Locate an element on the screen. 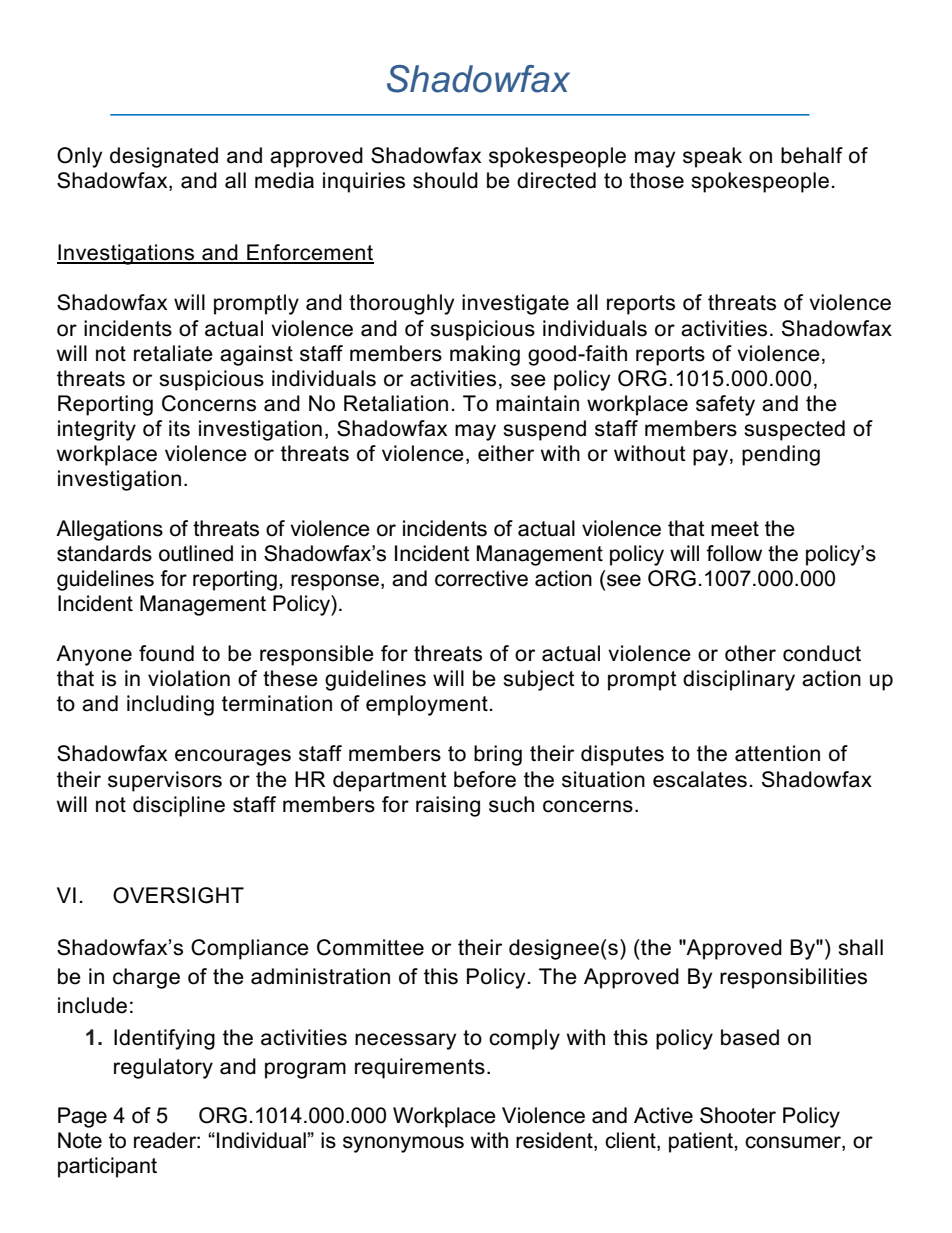 The height and width of the screenshot is (1233, 952). should is located at coordinates (445, 180).
